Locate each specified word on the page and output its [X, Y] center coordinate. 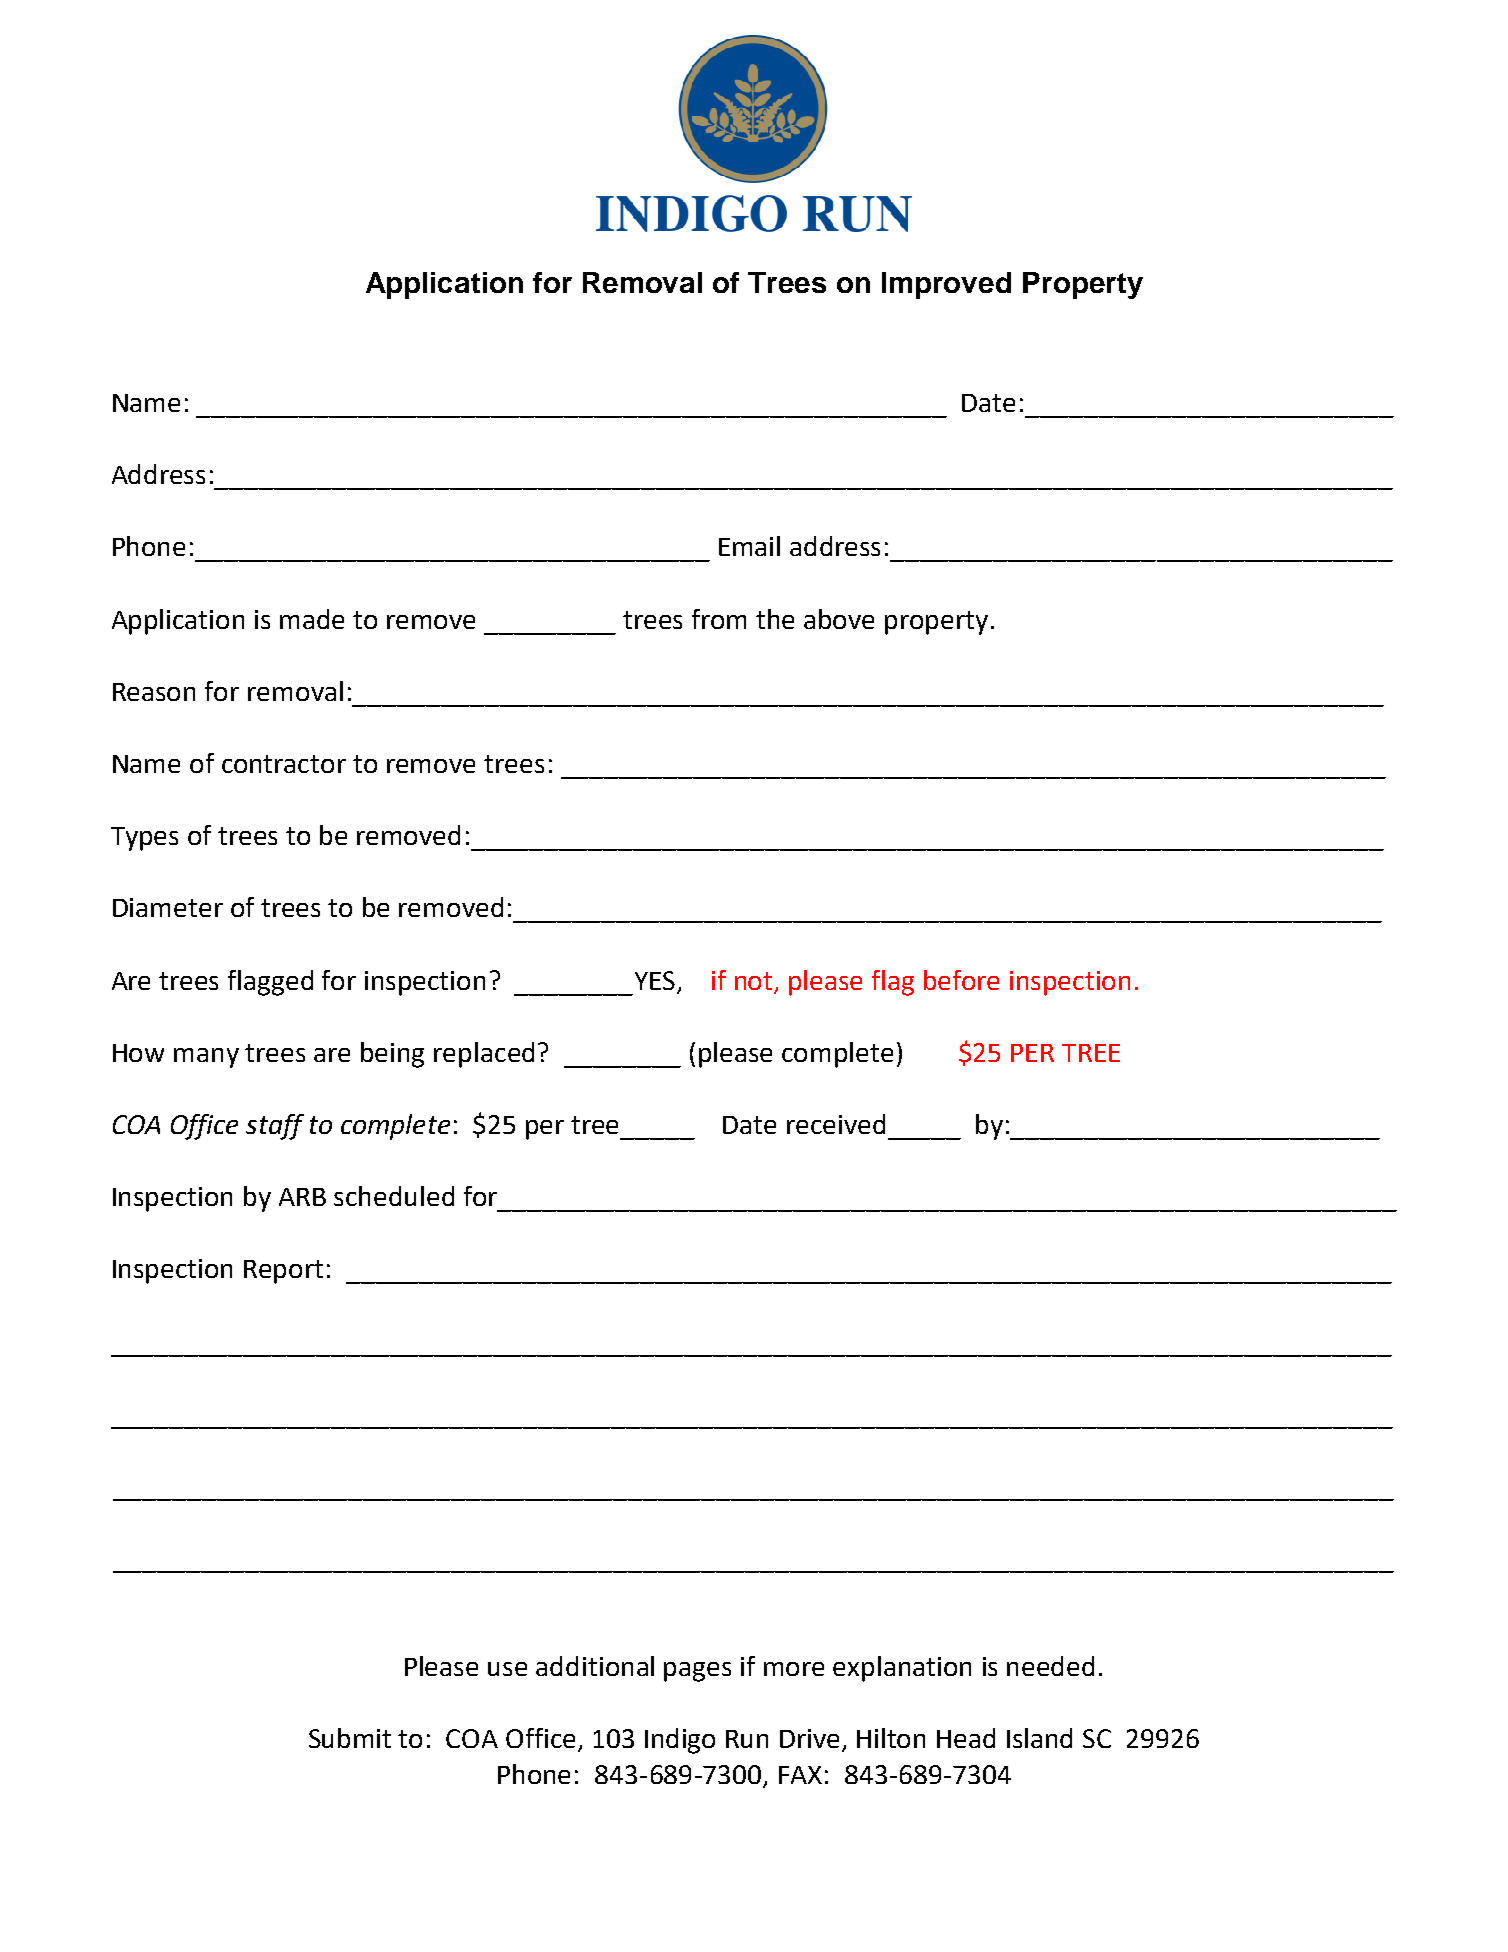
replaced [484, 1055]
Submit [350, 1738]
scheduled [394, 1196]
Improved [946, 285]
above [839, 619]
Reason [154, 692]
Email [749, 546]
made [312, 619]
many [206, 1058]
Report [283, 1272]
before [961, 980]
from [719, 619]
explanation [902, 1669]
